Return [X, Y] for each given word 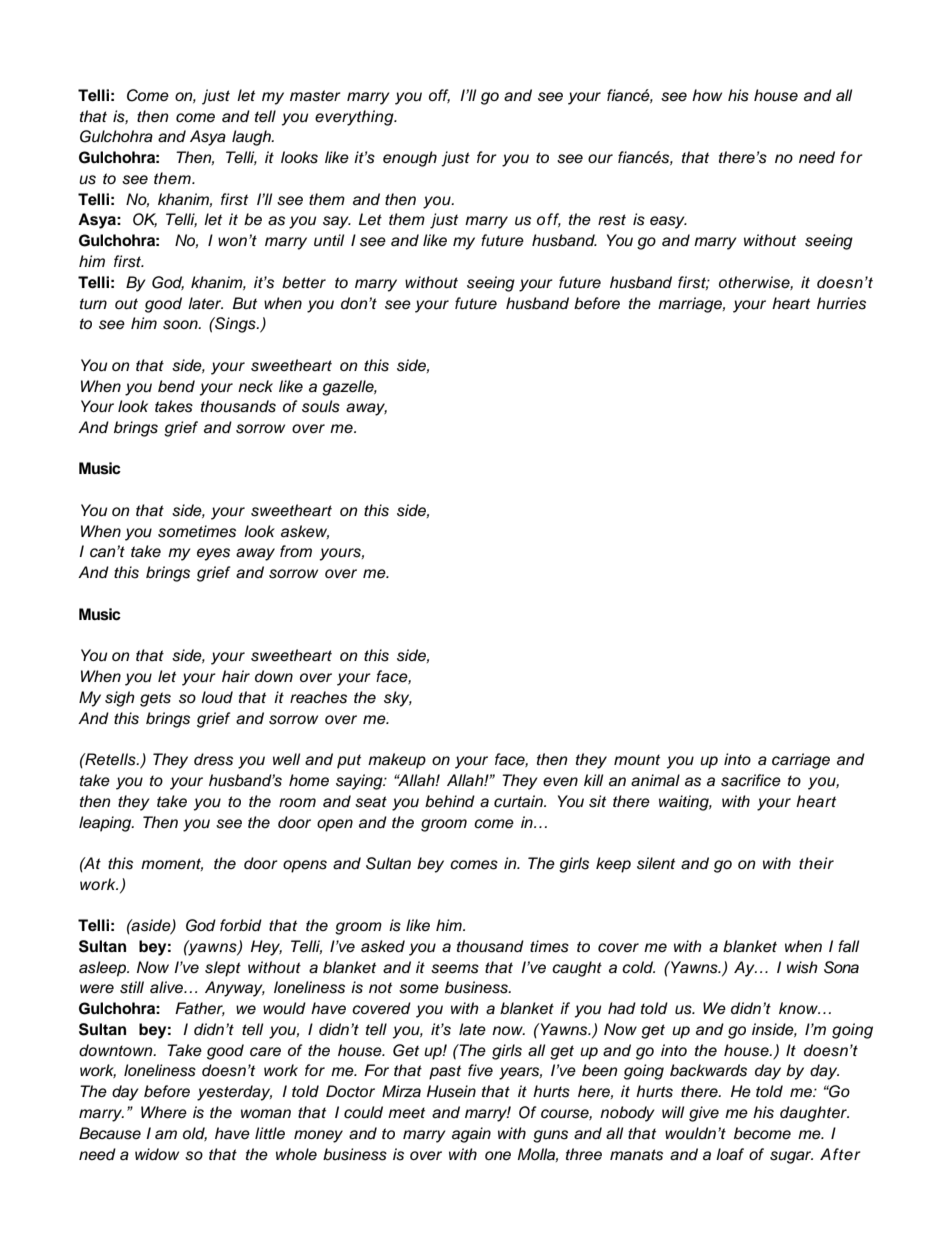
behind [450, 801]
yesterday [234, 1093]
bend [176, 386]
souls [321, 406]
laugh [252, 138]
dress [213, 759]
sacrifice [751, 780]
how [707, 95]
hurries [841, 303]
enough [410, 159]
